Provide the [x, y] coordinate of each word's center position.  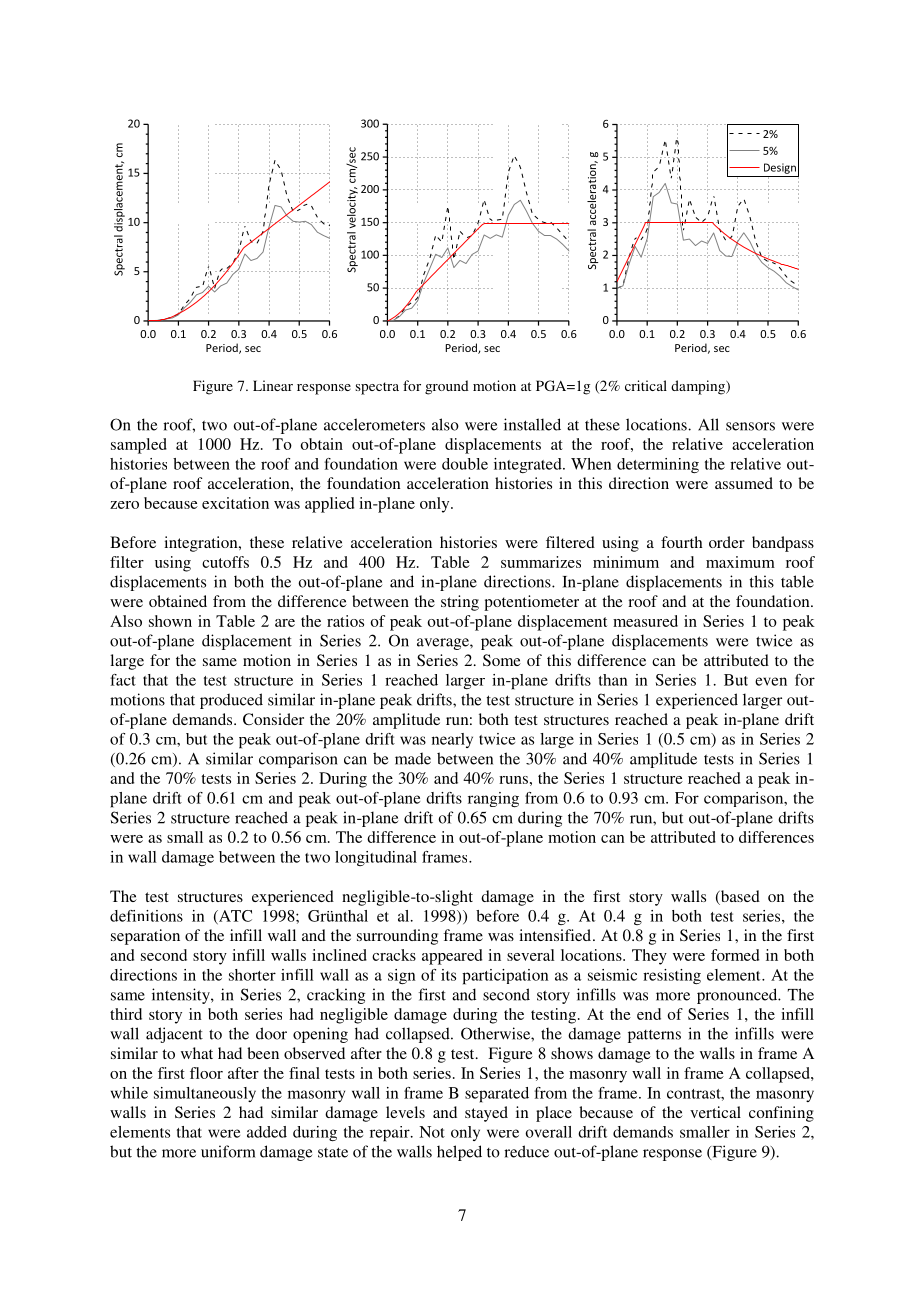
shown [170, 621]
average [444, 644]
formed [735, 955]
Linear [273, 385]
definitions [146, 916]
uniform [228, 1151]
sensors [750, 426]
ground [447, 387]
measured [645, 621]
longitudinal [376, 858]
